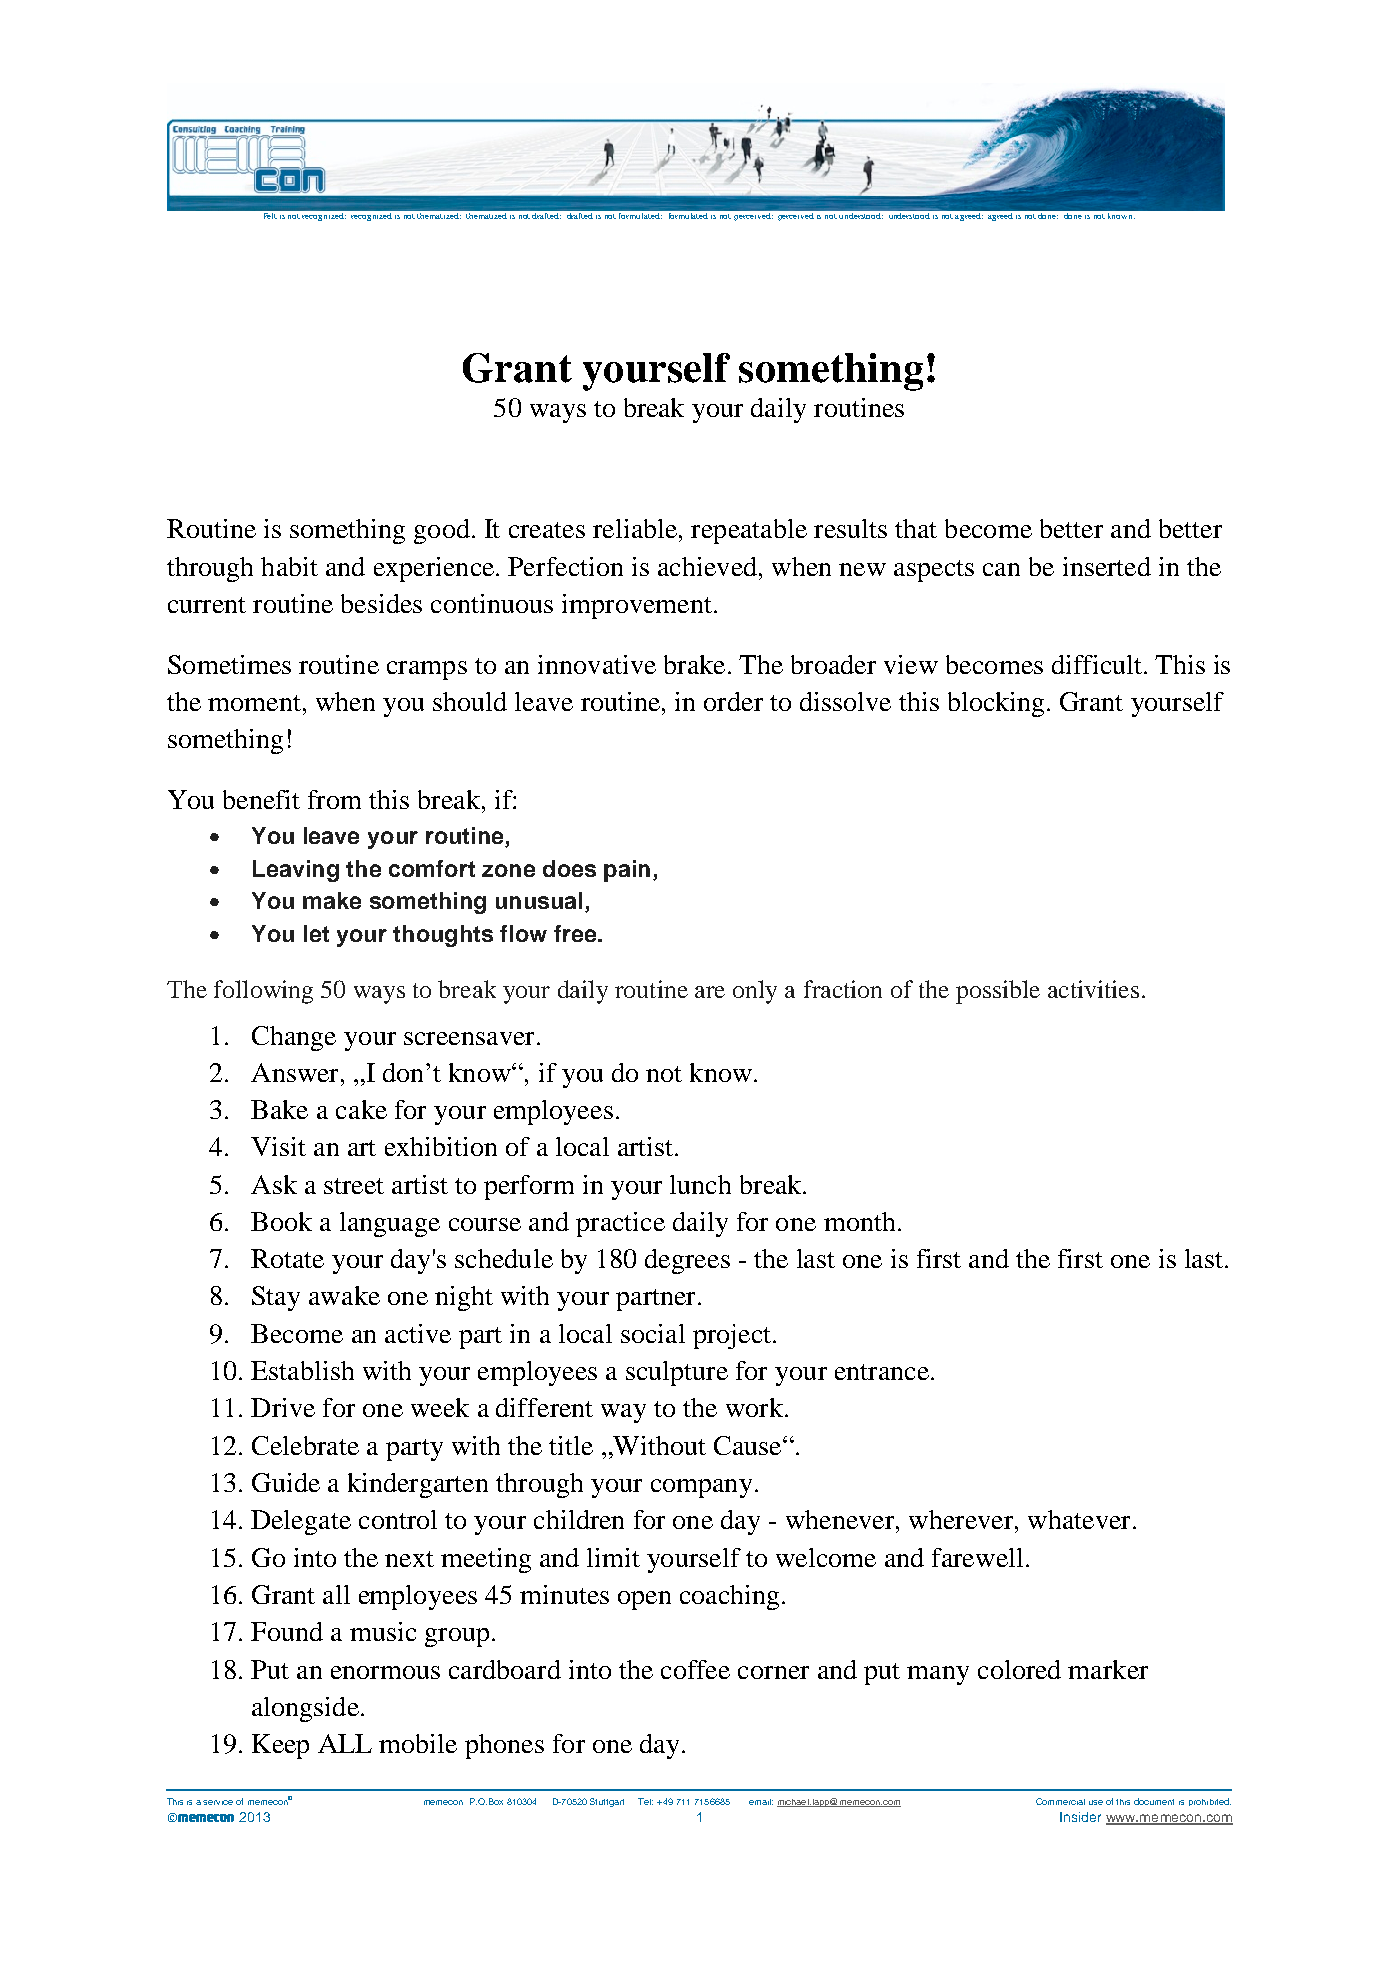  What do you see at coordinates (707, 566) in the screenshot?
I see `achieved` at bounding box center [707, 566].
